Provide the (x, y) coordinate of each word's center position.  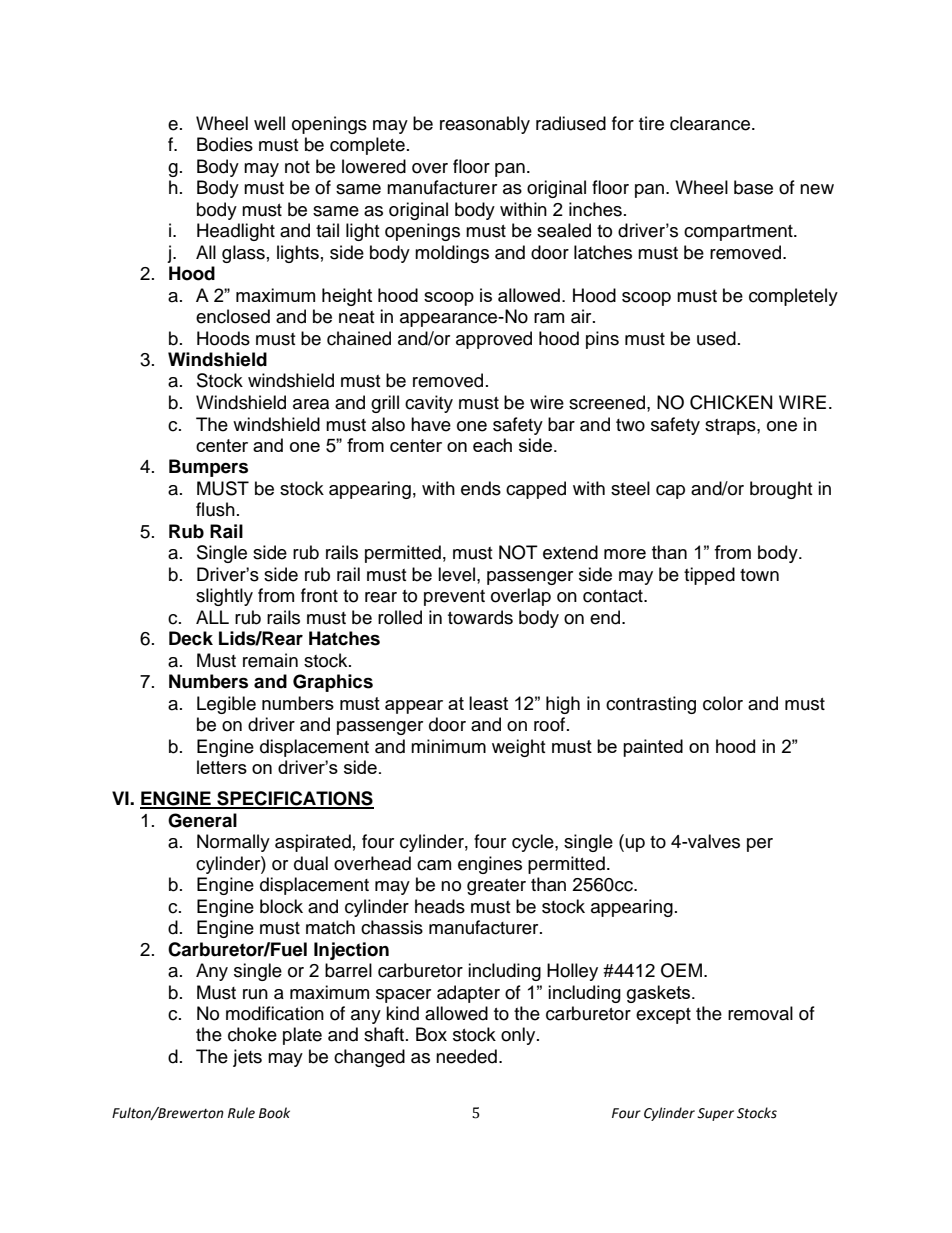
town (759, 575)
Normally (233, 843)
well (269, 123)
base (753, 187)
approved (494, 340)
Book (274, 1113)
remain (270, 660)
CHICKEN (731, 402)
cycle (534, 843)
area (311, 404)
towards (480, 617)
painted (653, 748)
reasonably (485, 125)
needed (466, 1056)
